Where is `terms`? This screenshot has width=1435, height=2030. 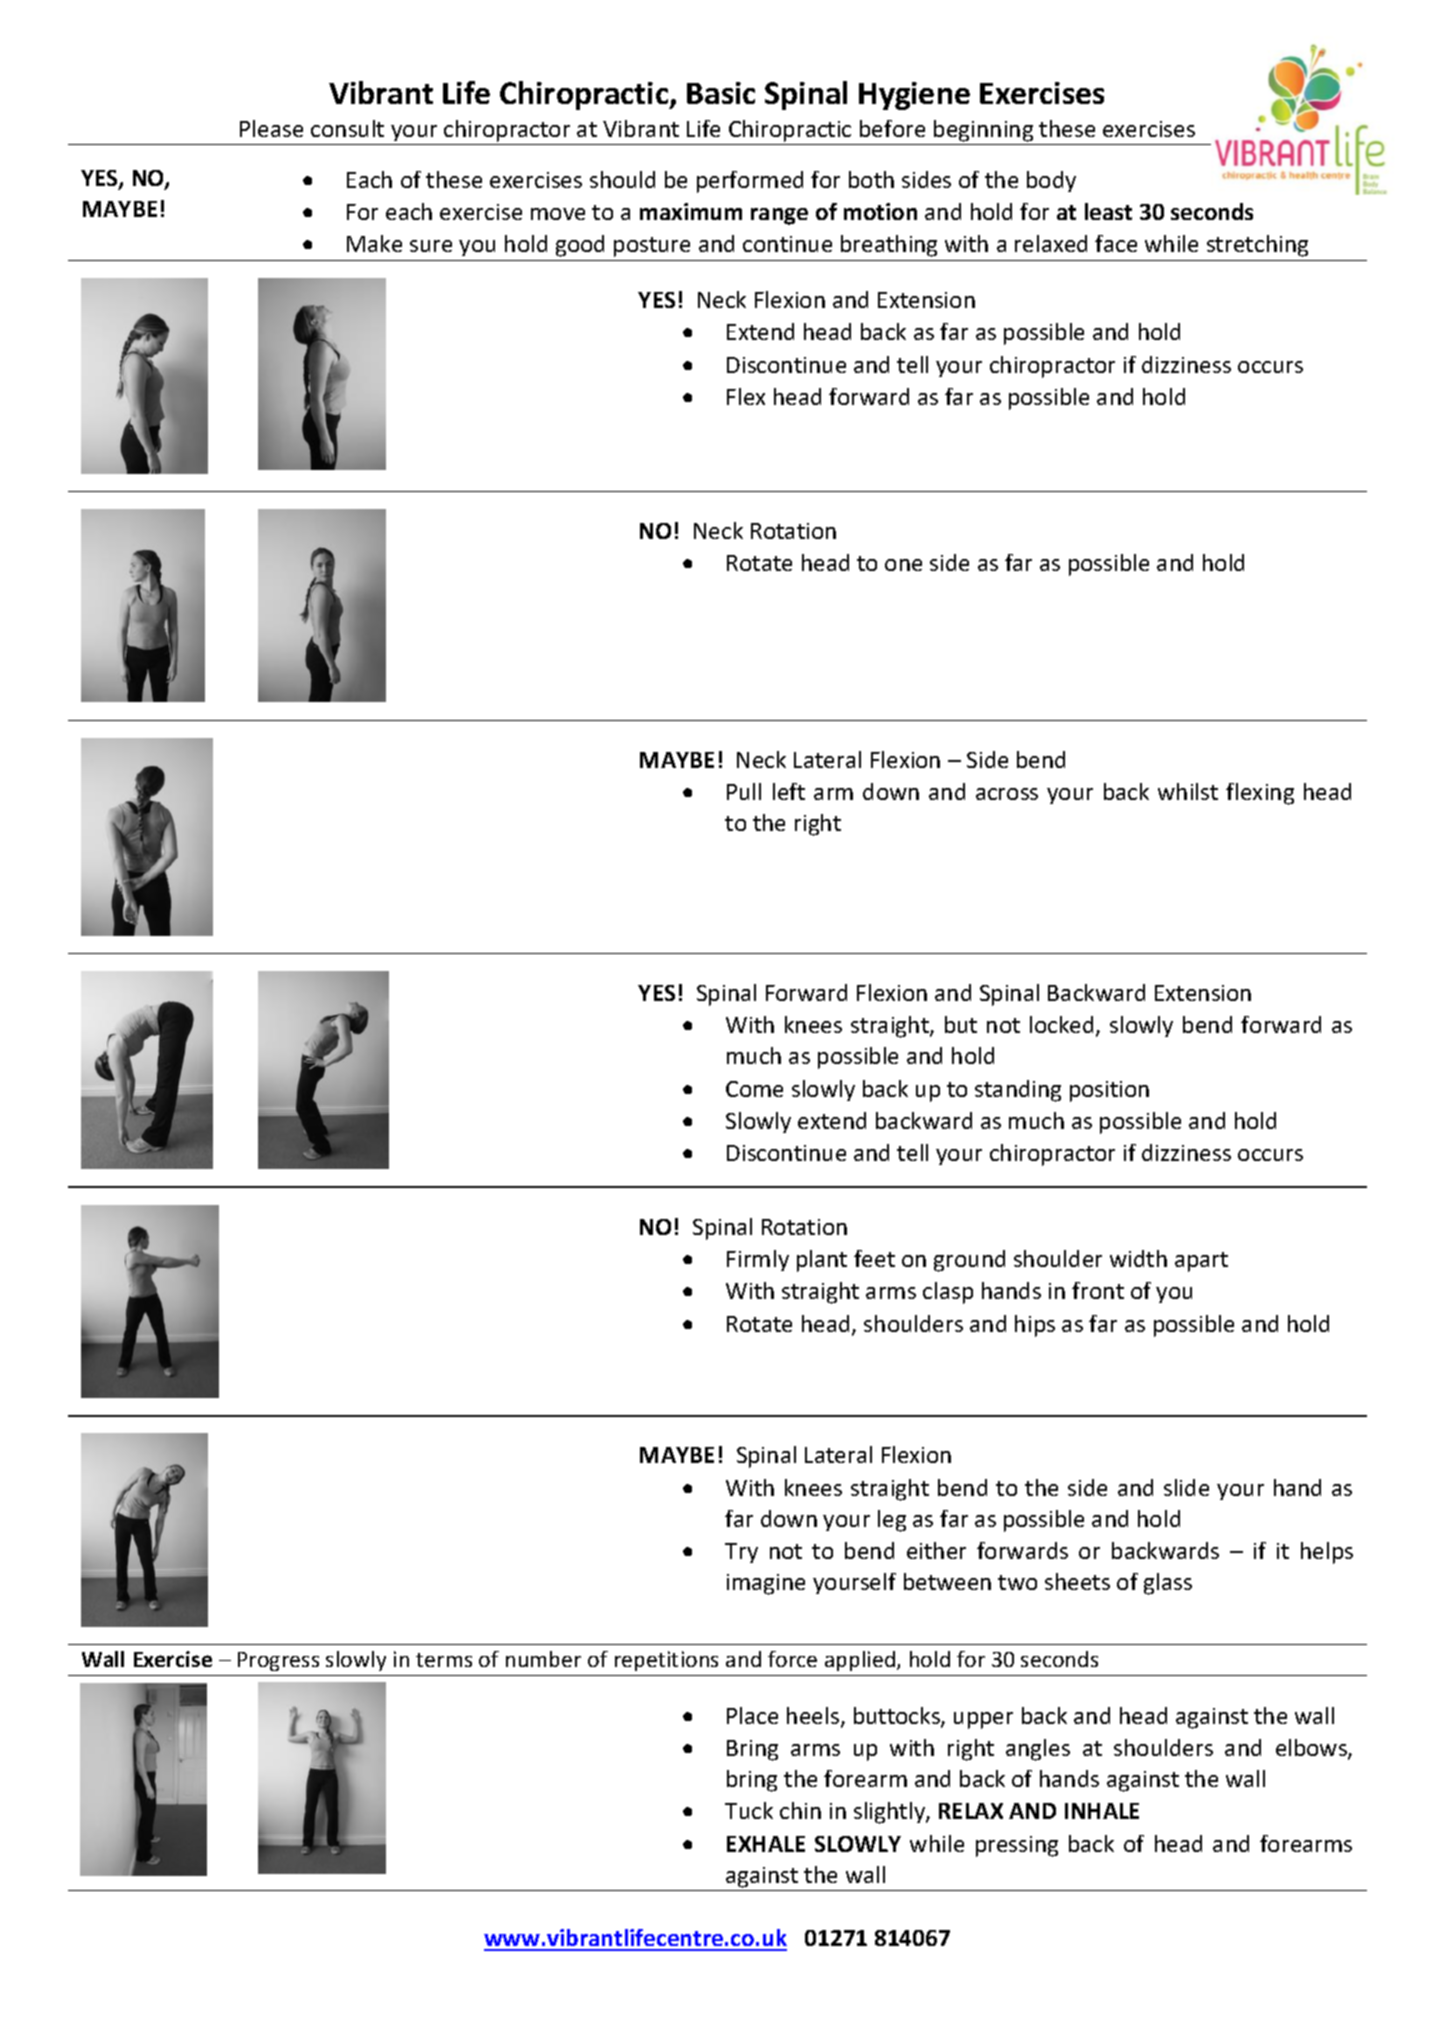
terms is located at coordinates (444, 1660).
